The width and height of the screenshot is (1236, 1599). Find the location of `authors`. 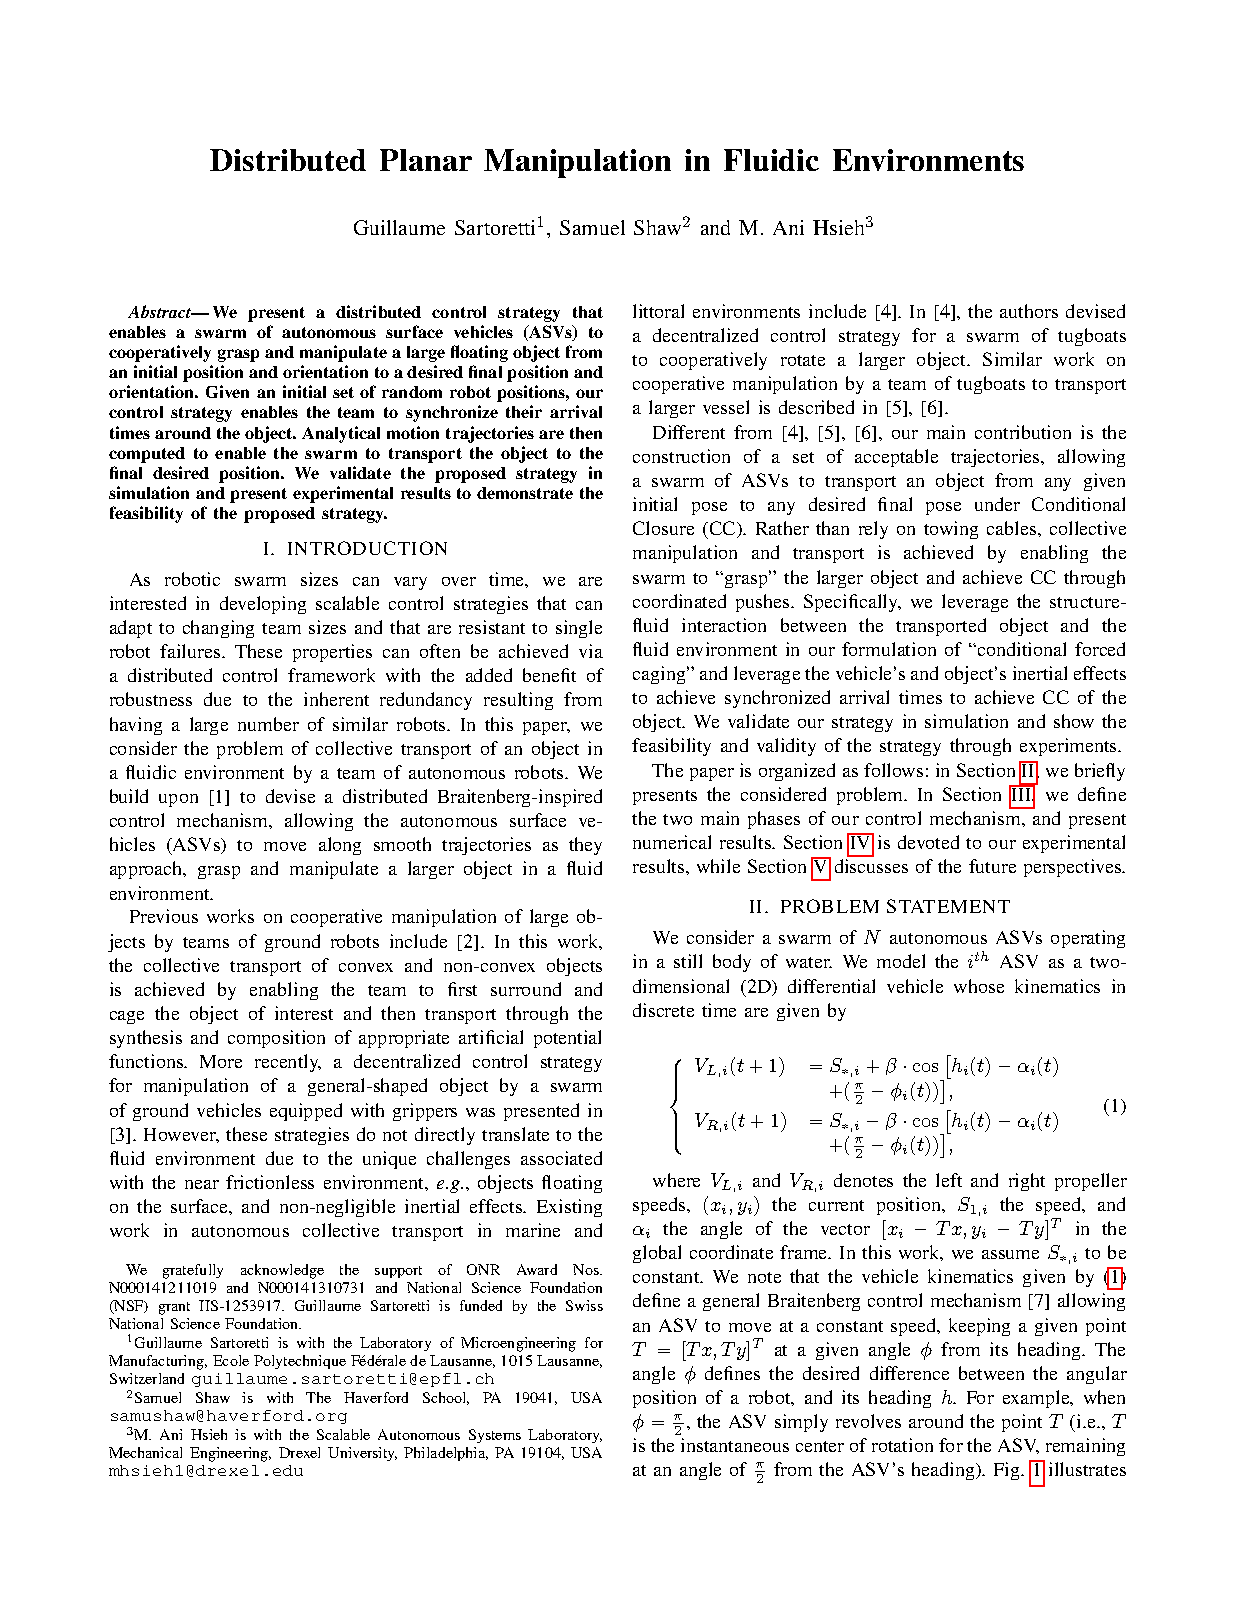

authors is located at coordinates (1029, 311).
